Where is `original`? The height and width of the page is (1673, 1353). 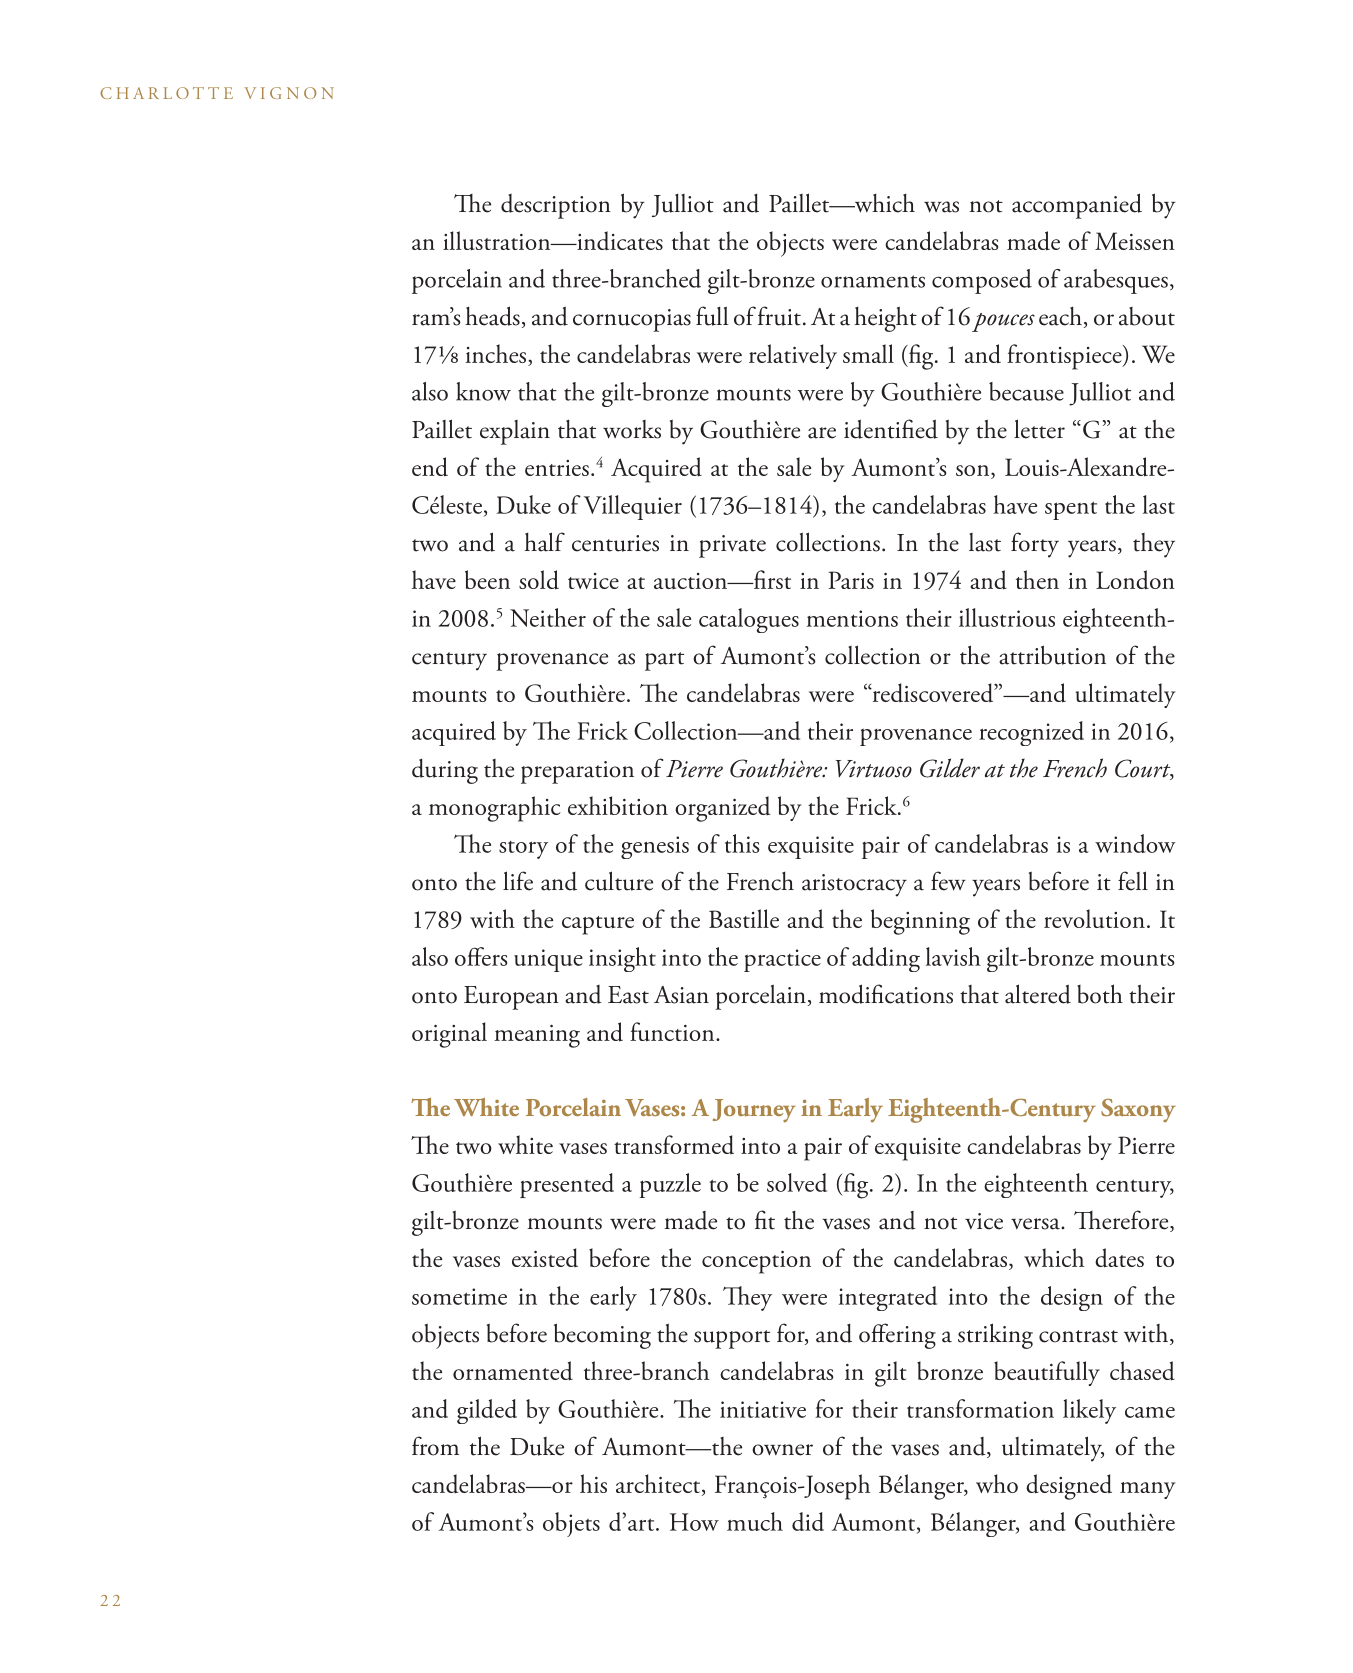 original is located at coordinates (449, 1035).
